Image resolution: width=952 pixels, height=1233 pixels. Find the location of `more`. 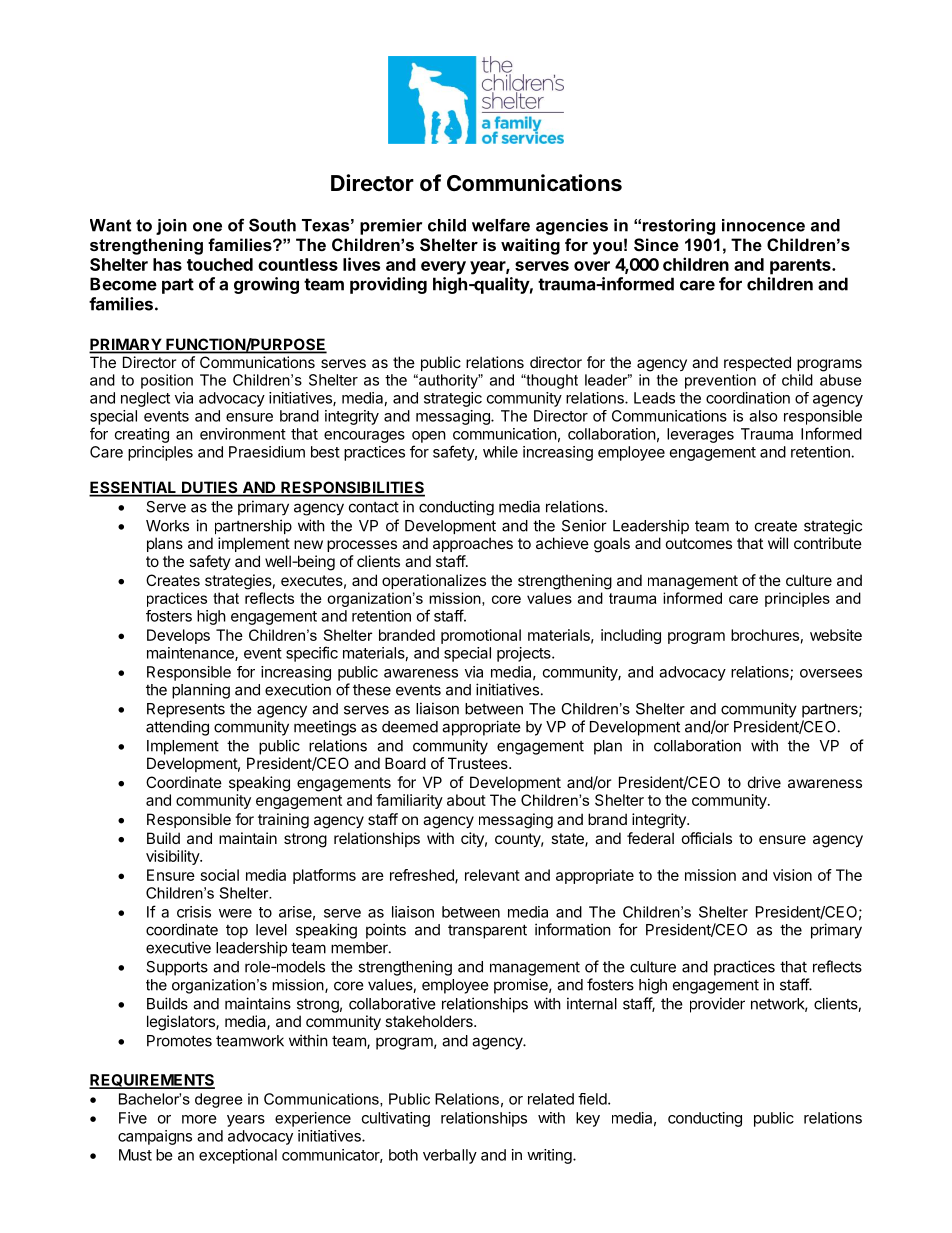

more is located at coordinates (199, 1119).
